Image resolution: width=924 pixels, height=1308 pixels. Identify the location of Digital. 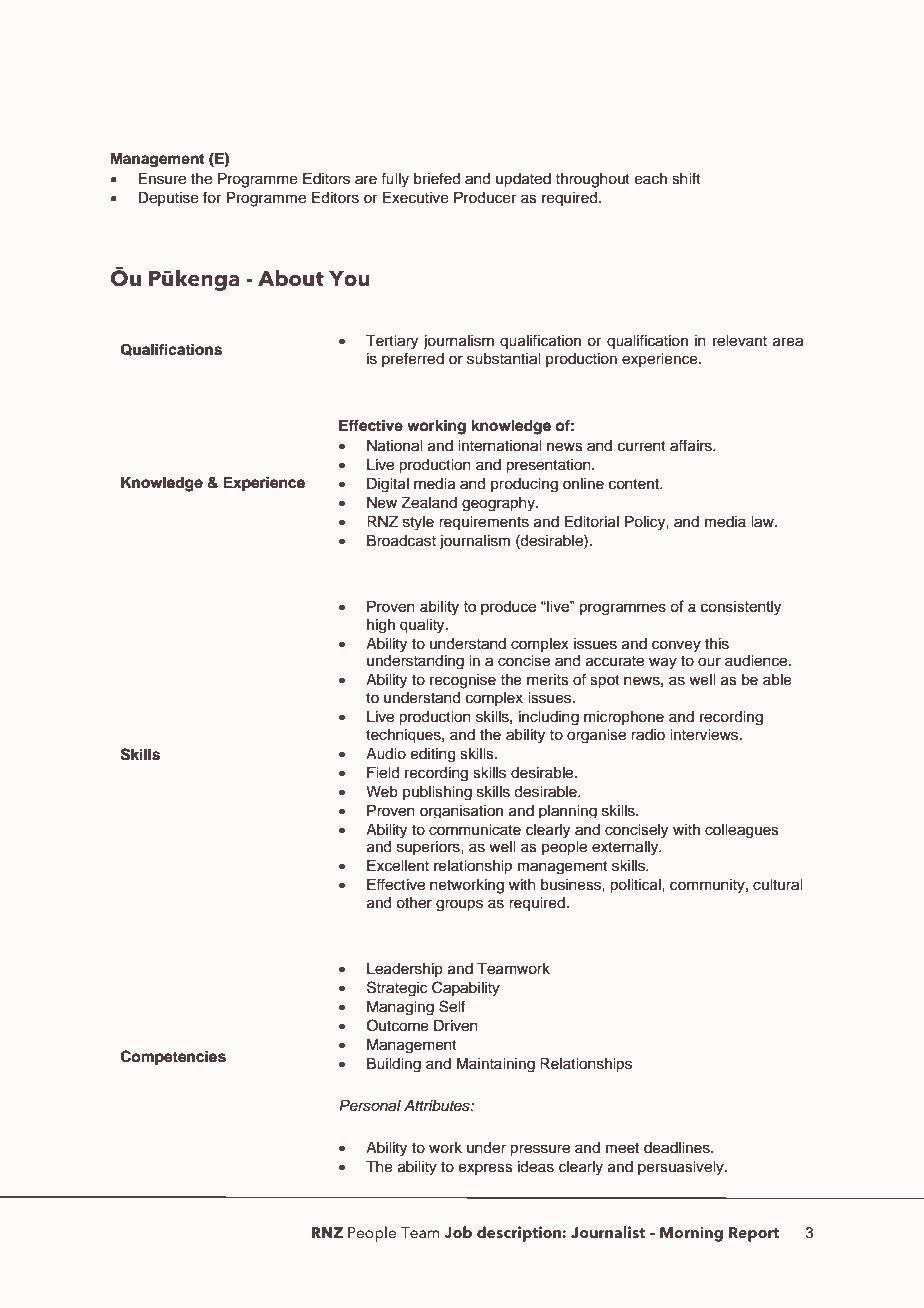
(388, 485).
